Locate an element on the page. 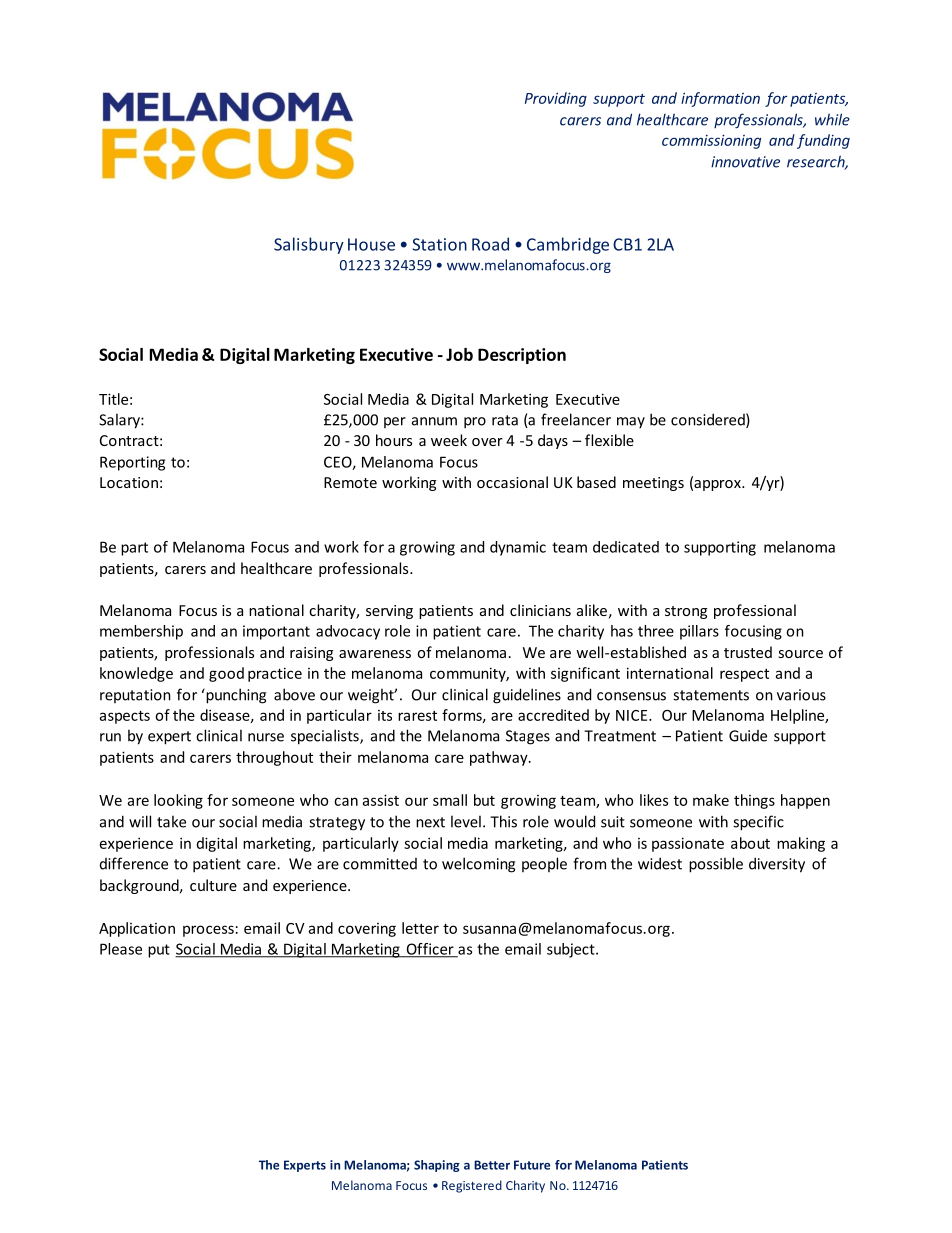 The height and width of the image is (1233, 952). Officer is located at coordinates (430, 950).
